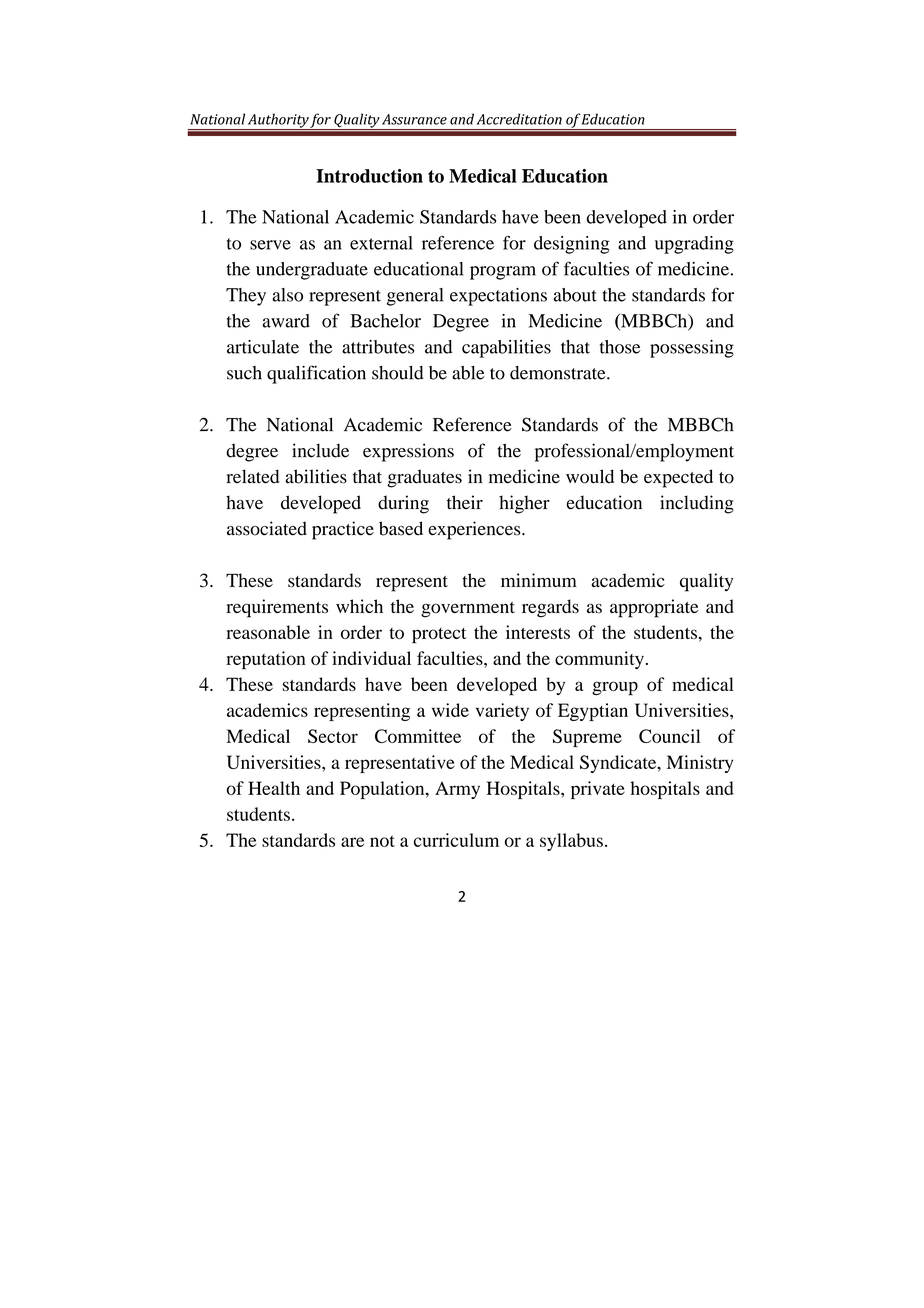 The image size is (924, 1308). Describe the element at coordinates (274, 788) in the document. I see `Health` at that location.
